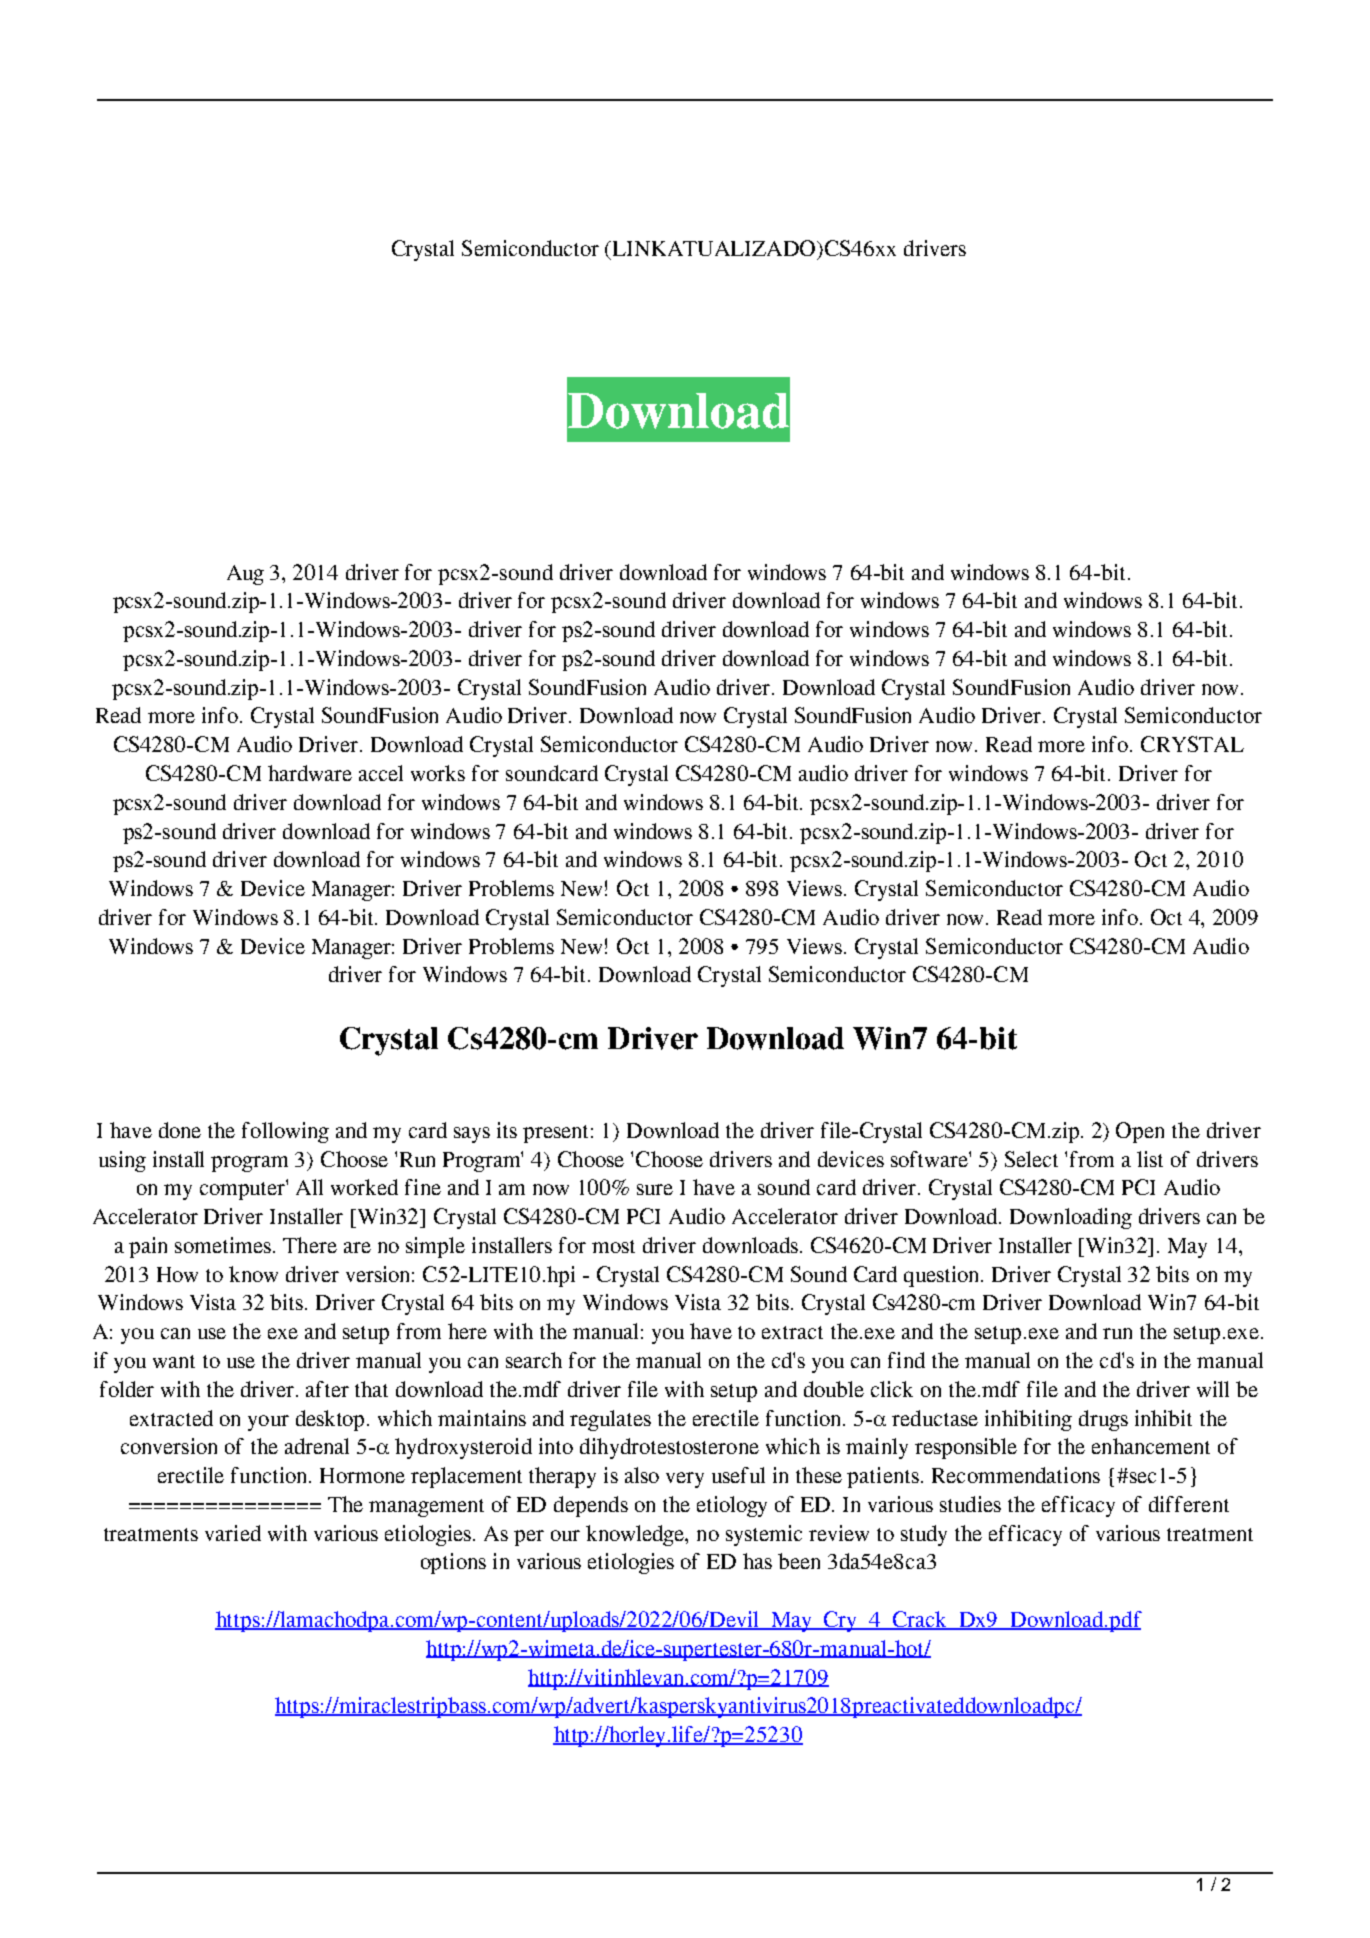 The height and width of the screenshot is (1938, 1370). What do you see at coordinates (310, 773) in the screenshot?
I see `hardware` at bounding box center [310, 773].
